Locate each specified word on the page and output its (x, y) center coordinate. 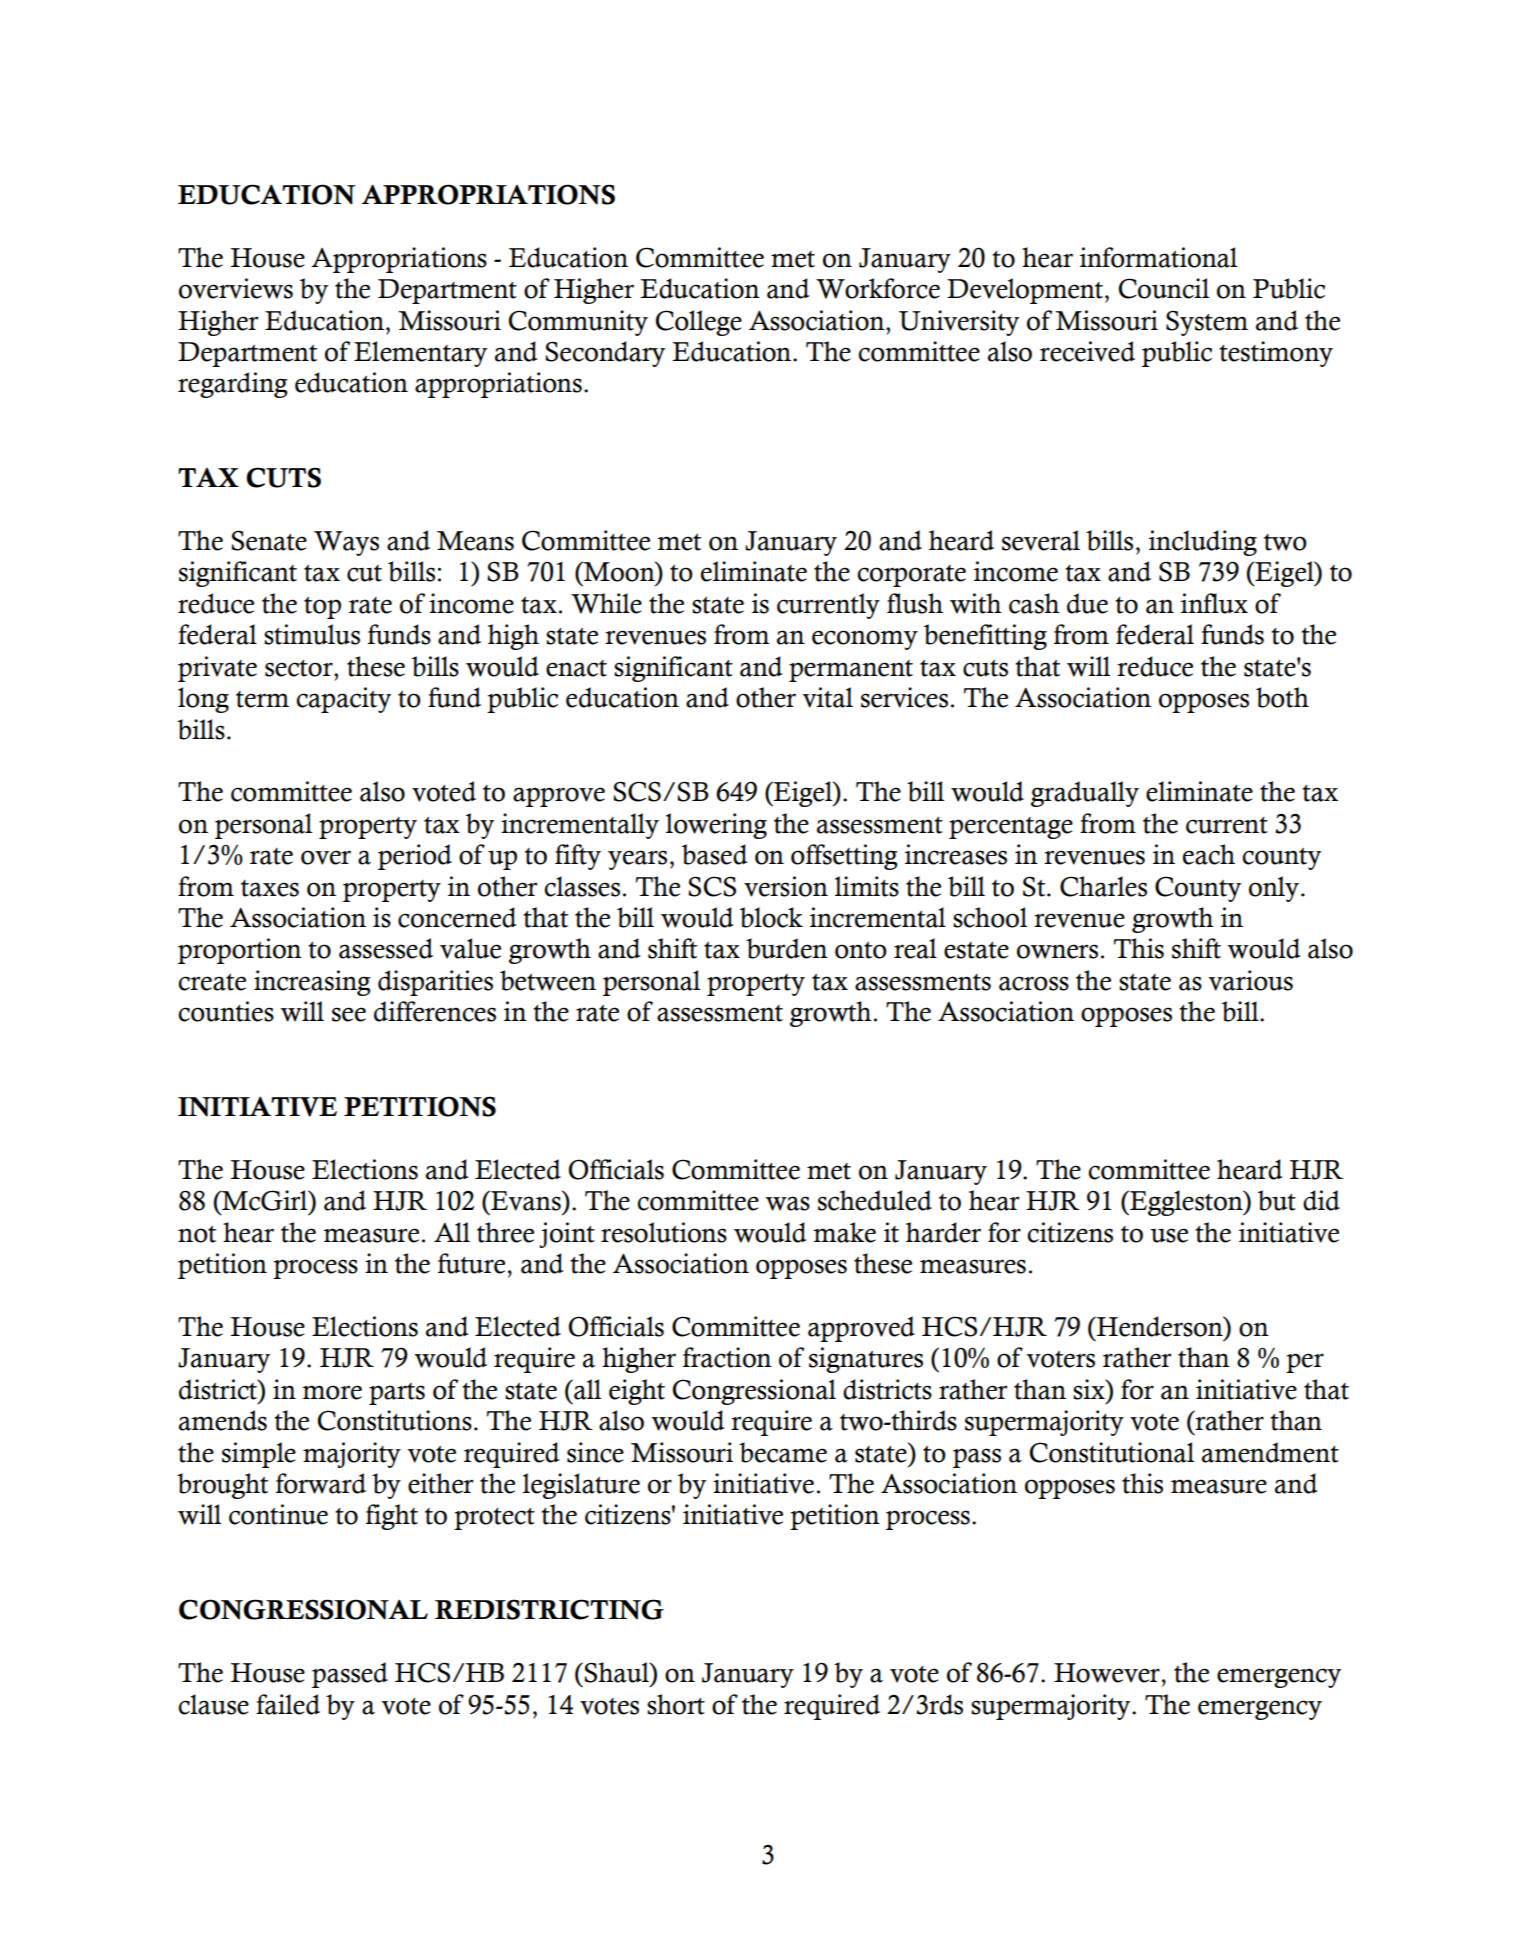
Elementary (420, 354)
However (1107, 1673)
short (676, 1704)
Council (1164, 288)
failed (288, 1704)
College (699, 323)
